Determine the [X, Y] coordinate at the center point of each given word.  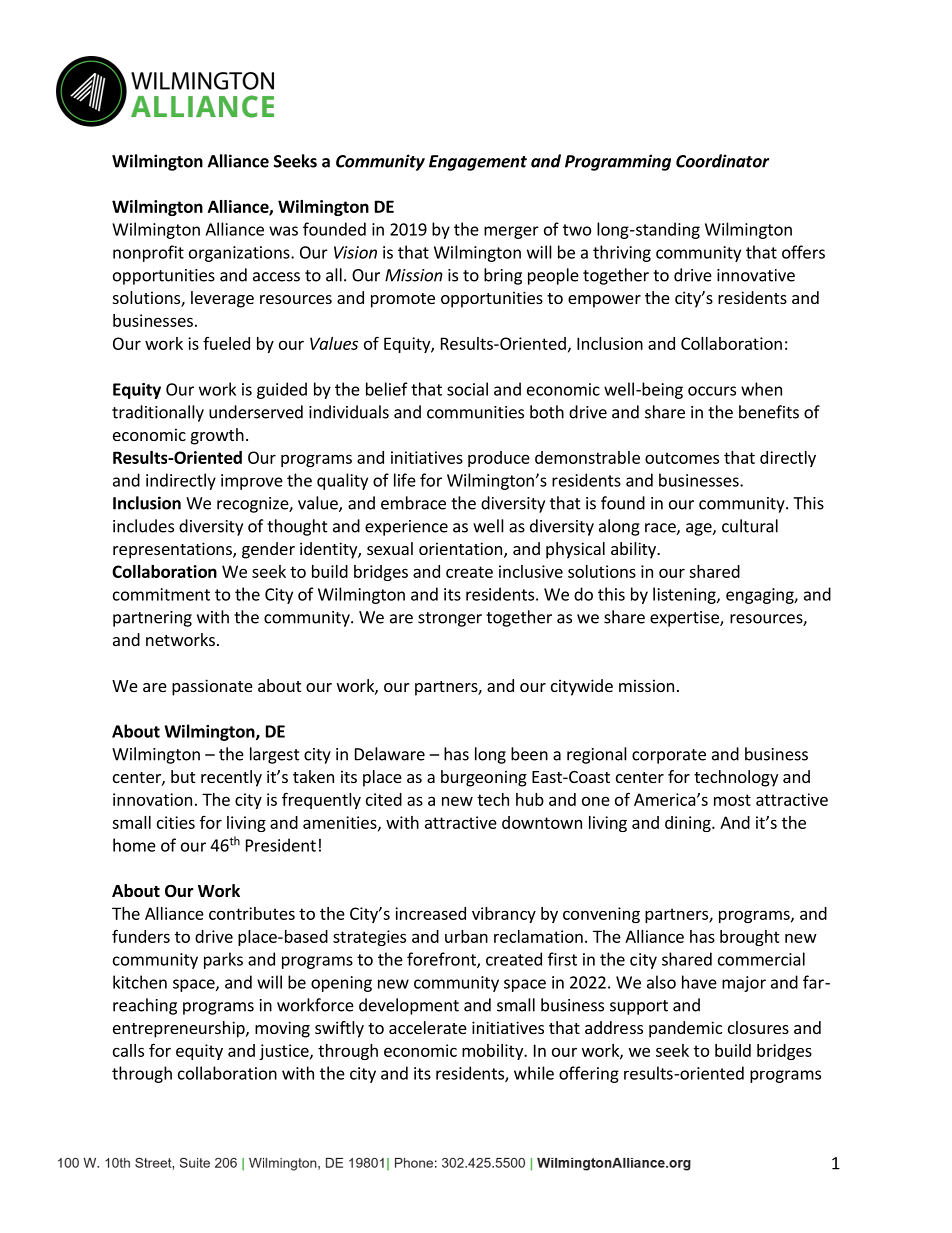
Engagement [478, 163]
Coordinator [722, 161]
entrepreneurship [180, 1029]
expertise [685, 619]
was [283, 231]
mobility [494, 1052]
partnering [152, 619]
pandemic [685, 1029]
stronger [450, 619]
